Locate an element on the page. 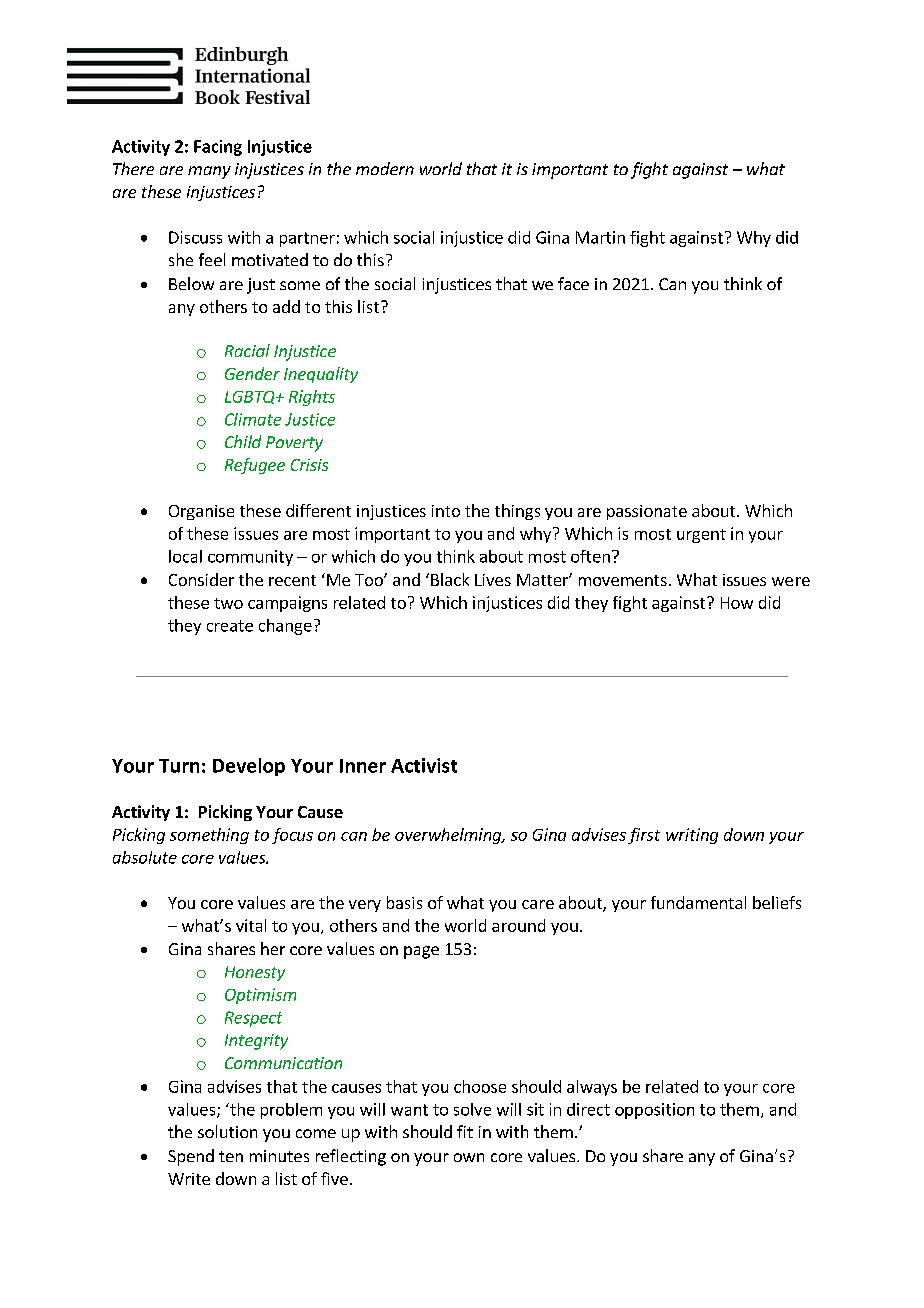  Martin is located at coordinates (600, 237).
